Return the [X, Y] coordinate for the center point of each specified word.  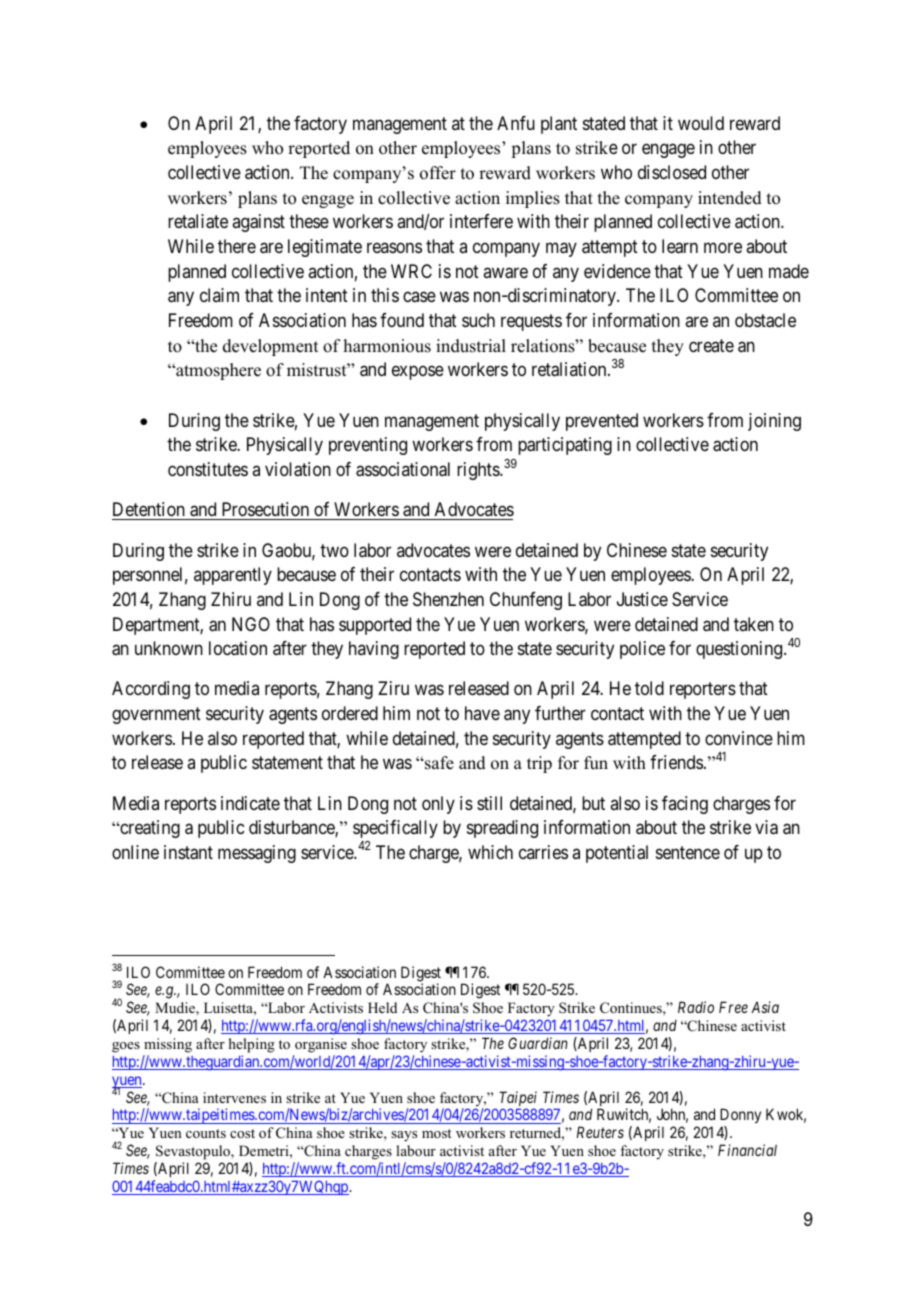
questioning [740, 650]
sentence [688, 852]
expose [418, 373]
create [711, 345]
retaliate [198, 221]
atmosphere [217, 371]
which [490, 852]
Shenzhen [448, 599]
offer [438, 173]
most [436, 1133]
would [701, 123]
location [238, 648]
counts [206, 1133]
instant [188, 852]
